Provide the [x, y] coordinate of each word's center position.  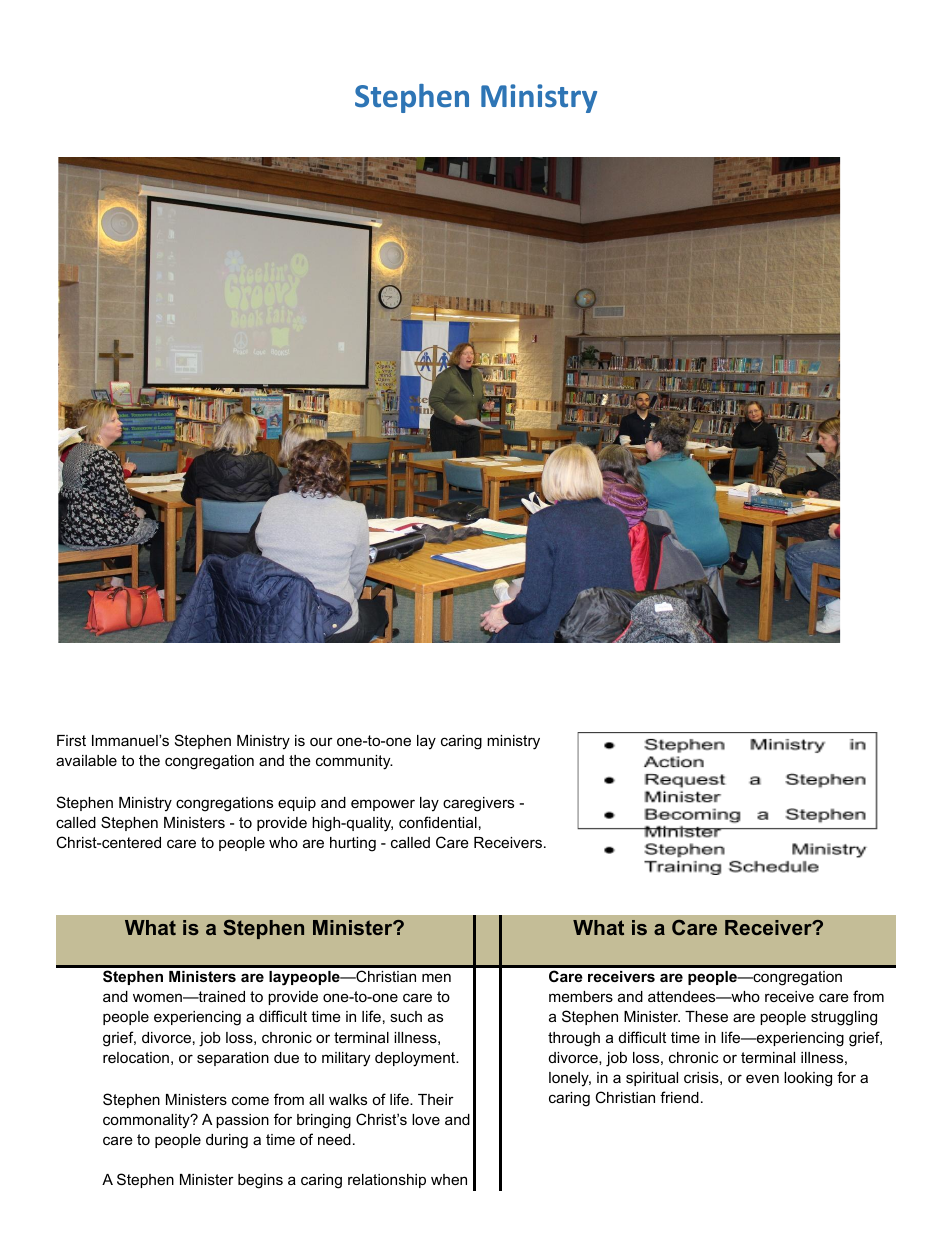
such [406, 1016]
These [706, 1016]
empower [383, 805]
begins [260, 1181]
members [581, 996]
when [449, 1179]
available [86, 760]
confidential [438, 822]
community [354, 762]
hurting [353, 844]
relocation [136, 1057]
